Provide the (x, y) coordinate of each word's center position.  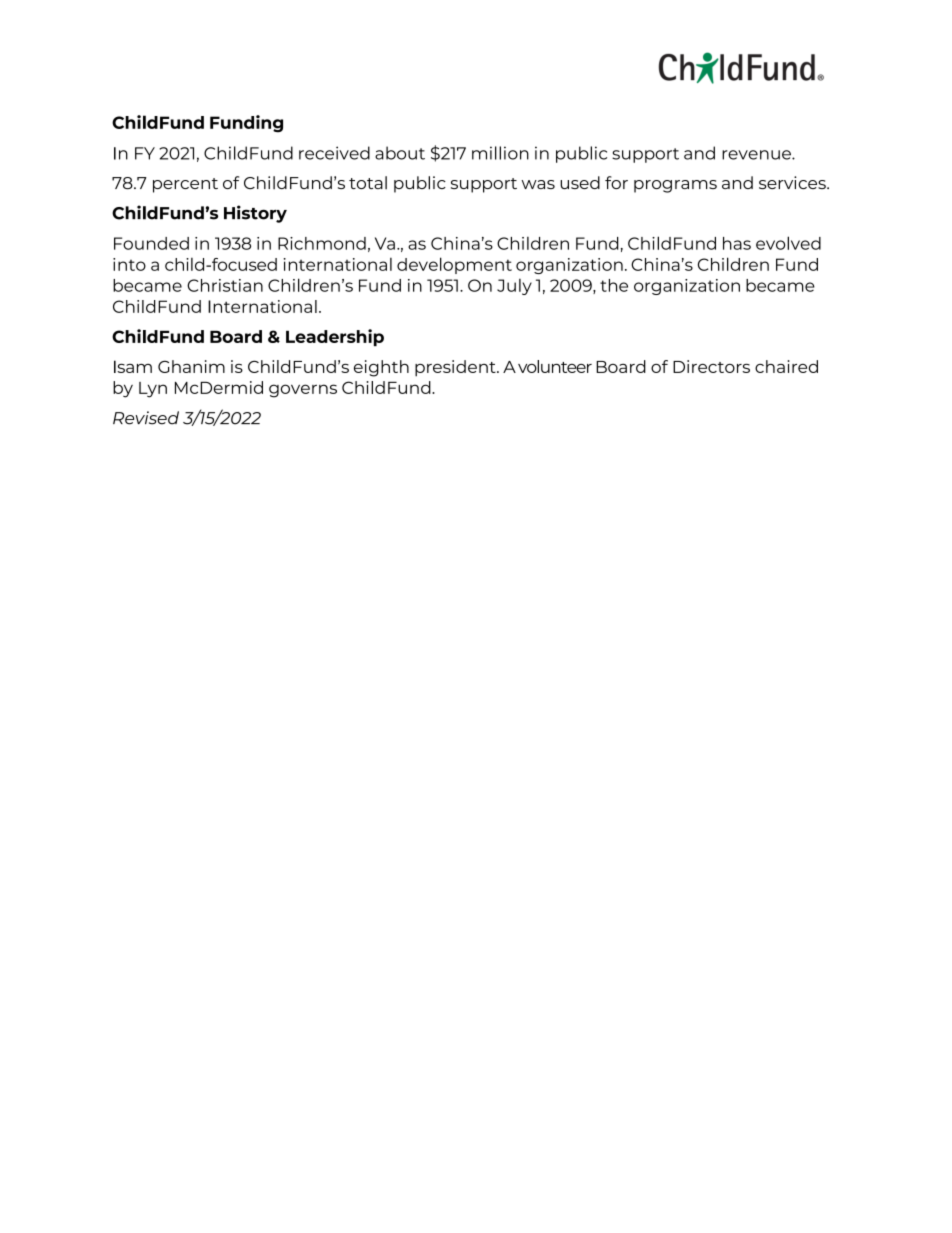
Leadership (335, 337)
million (500, 153)
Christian (225, 285)
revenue (757, 155)
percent (185, 185)
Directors (711, 366)
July (514, 287)
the (614, 285)
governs (303, 391)
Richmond (322, 243)
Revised (146, 418)
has (737, 243)
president (456, 368)
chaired (786, 366)
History (255, 214)
